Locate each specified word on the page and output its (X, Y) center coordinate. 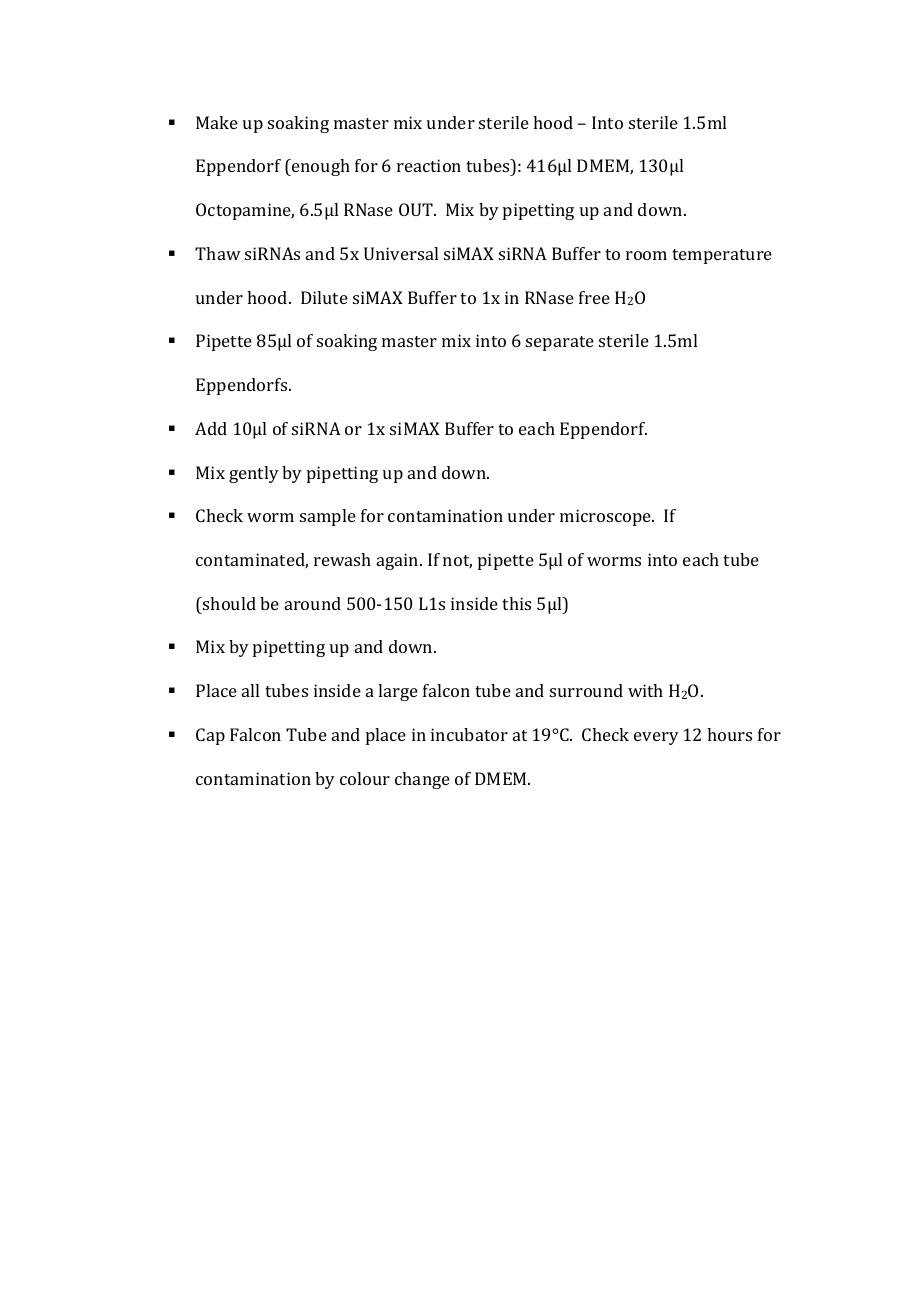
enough (320, 167)
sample (328, 517)
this (516, 603)
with (645, 690)
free (594, 297)
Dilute (324, 297)
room (646, 255)
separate (560, 343)
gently (254, 474)
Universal (401, 253)
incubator (469, 734)
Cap (210, 736)
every (656, 738)
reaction (429, 165)
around (313, 603)
